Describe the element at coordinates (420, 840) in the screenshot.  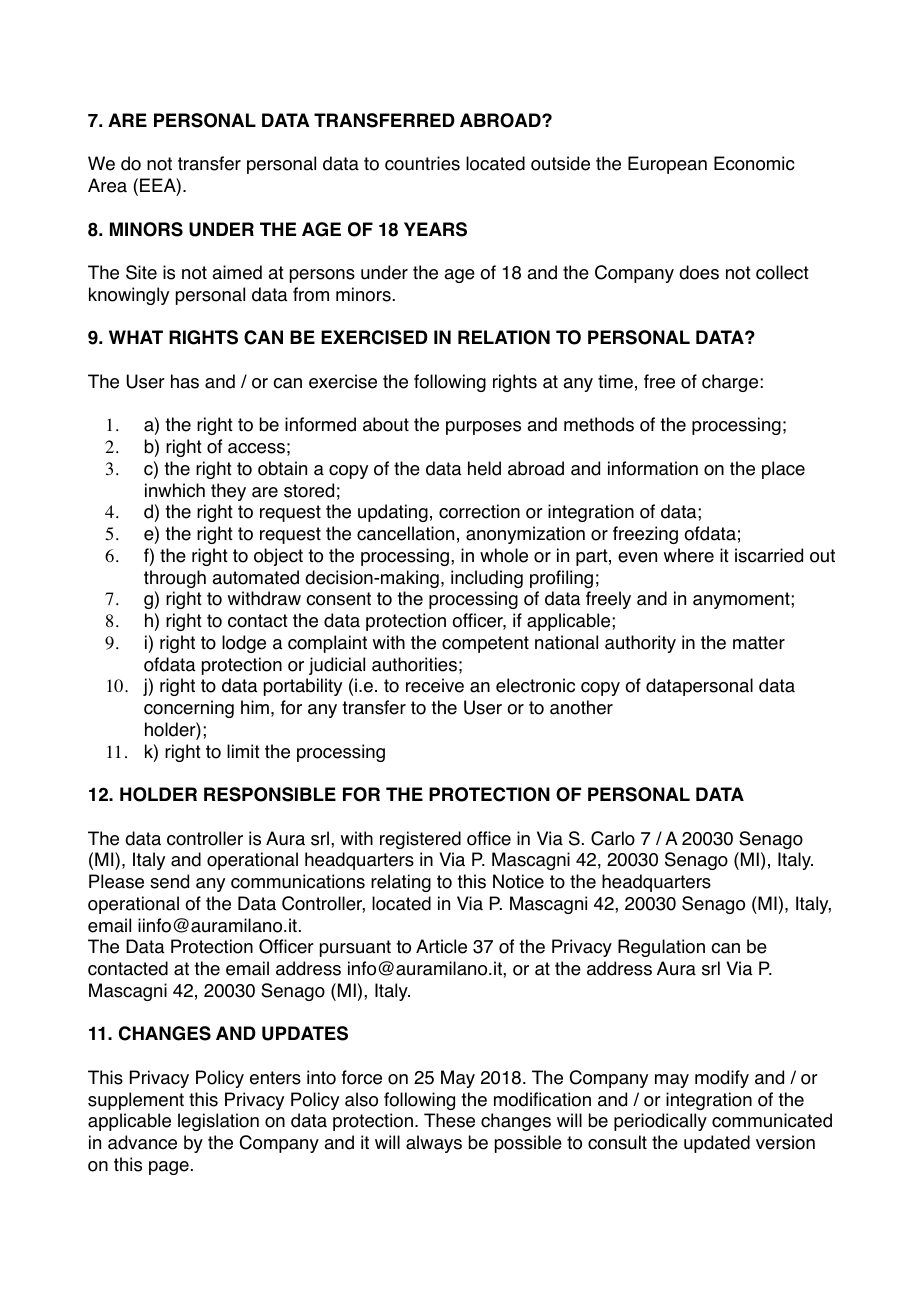
I see `registered` at that location.
